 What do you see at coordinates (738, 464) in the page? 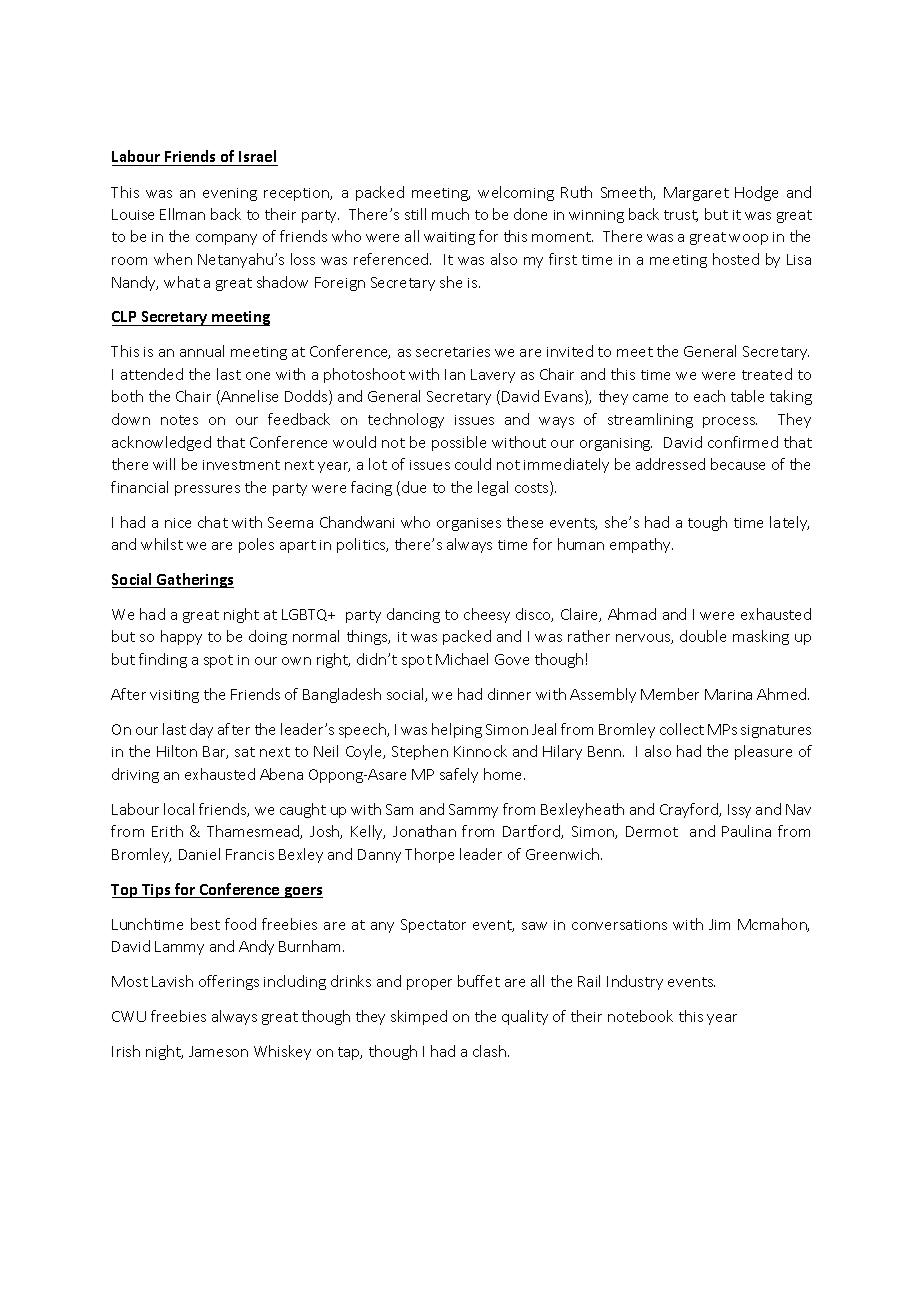
I see `because` at bounding box center [738, 464].
